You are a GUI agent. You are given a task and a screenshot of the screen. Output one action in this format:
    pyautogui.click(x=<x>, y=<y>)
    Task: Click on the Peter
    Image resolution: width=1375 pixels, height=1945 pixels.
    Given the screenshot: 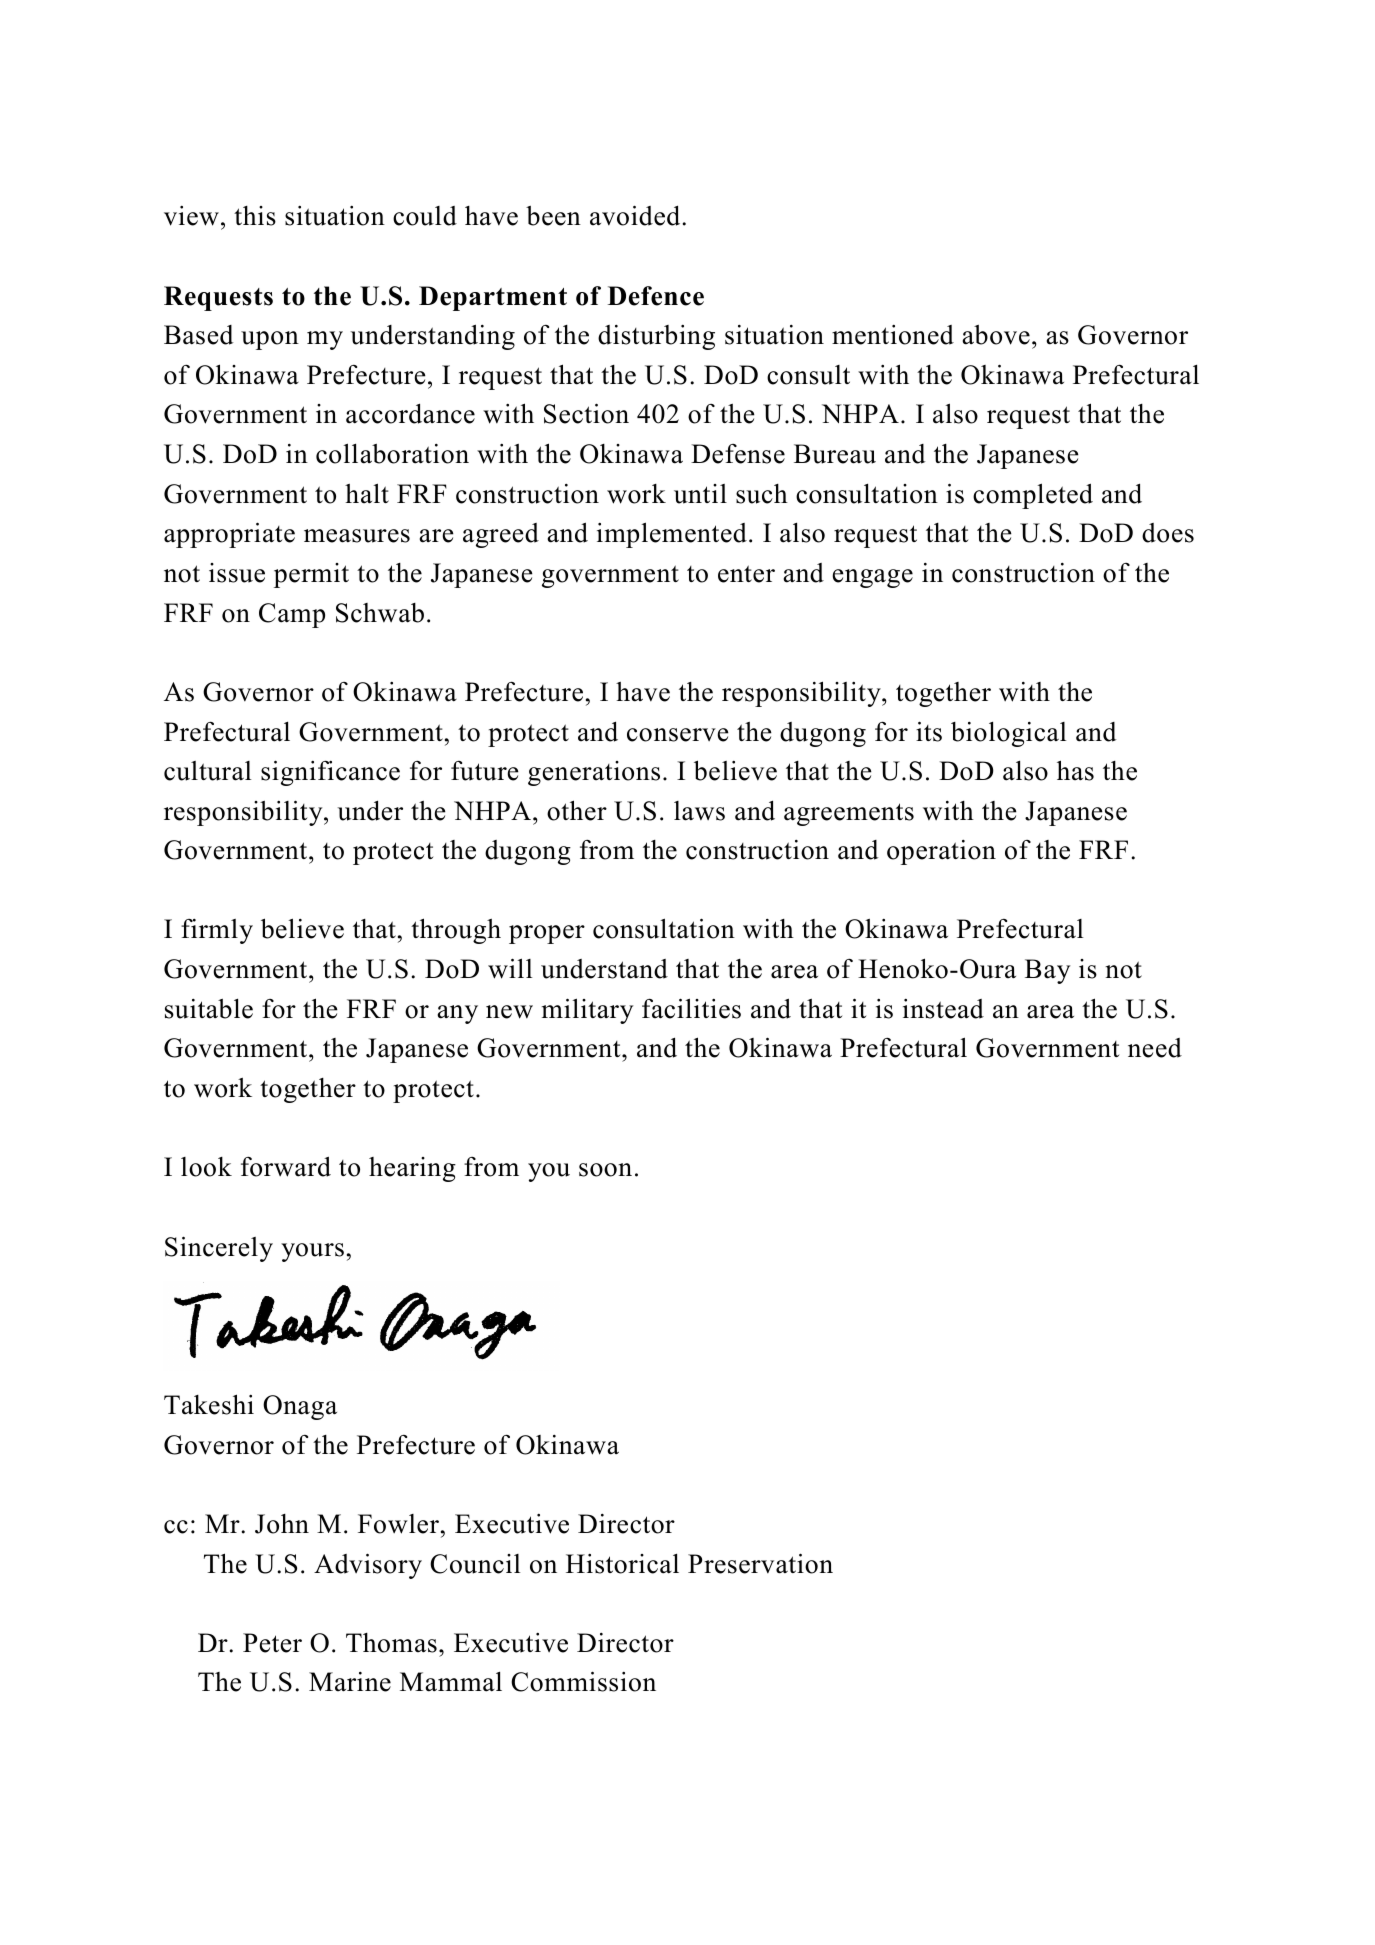 What is the action you would take?
    pyautogui.click(x=272, y=1643)
